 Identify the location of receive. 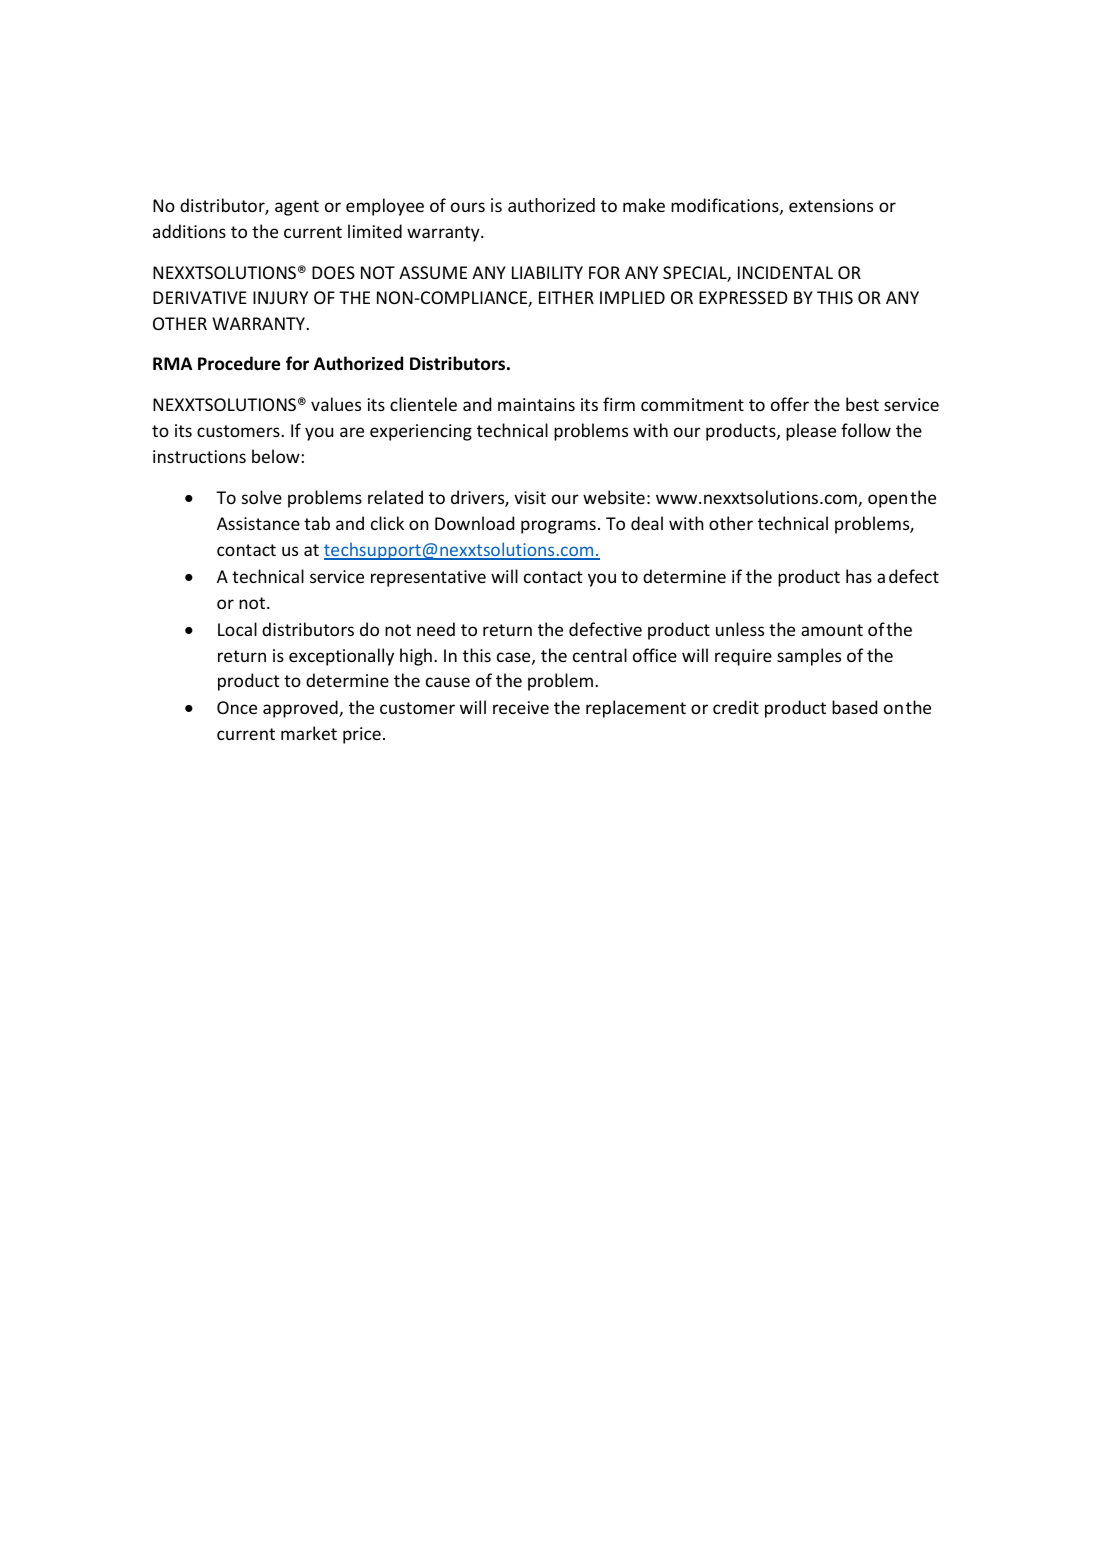
(521, 707).
